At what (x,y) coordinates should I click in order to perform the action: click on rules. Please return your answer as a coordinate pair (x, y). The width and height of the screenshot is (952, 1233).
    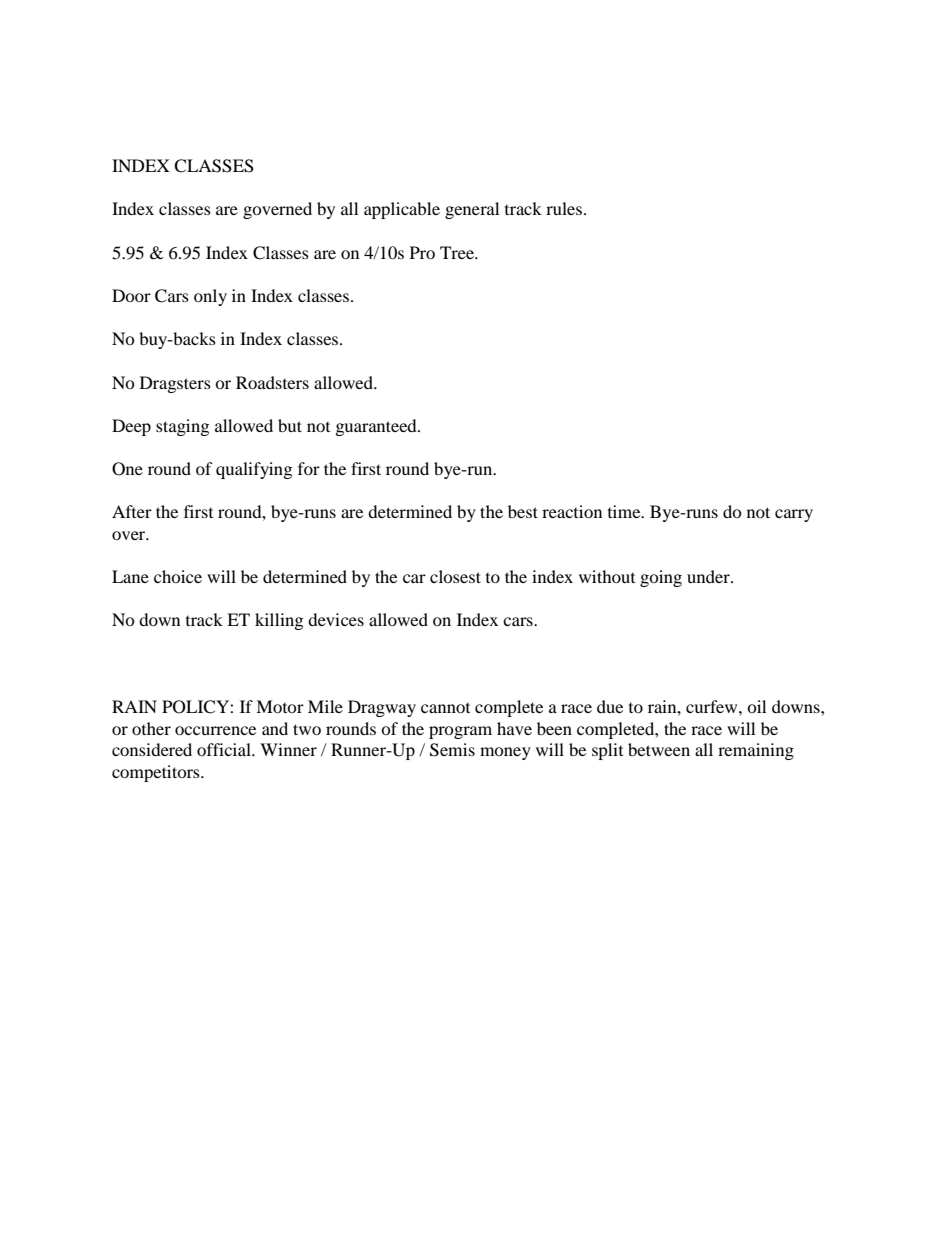
    Looking at the image, I should click on (564, 208).
